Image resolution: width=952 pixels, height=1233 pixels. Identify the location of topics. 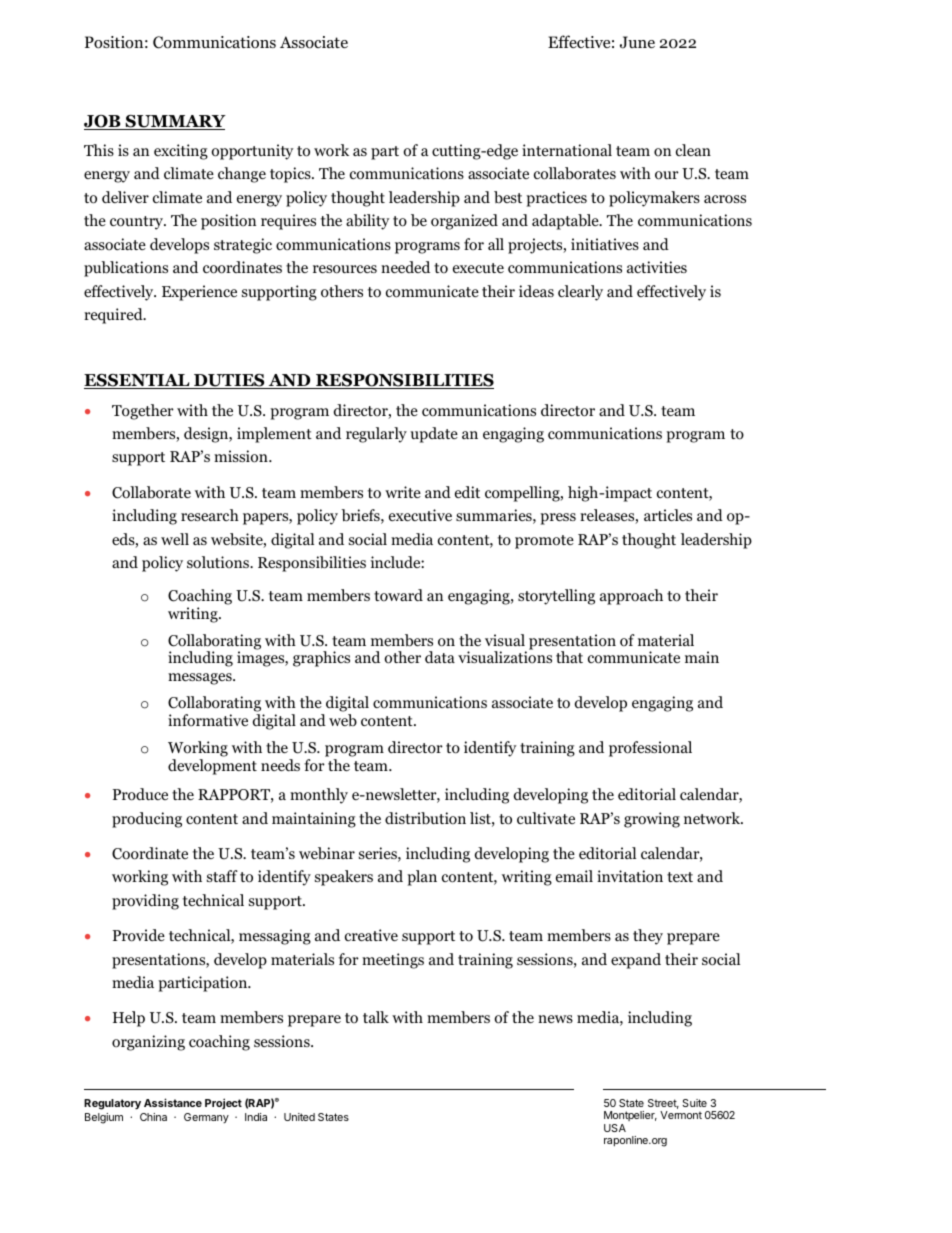
(291, 175).
